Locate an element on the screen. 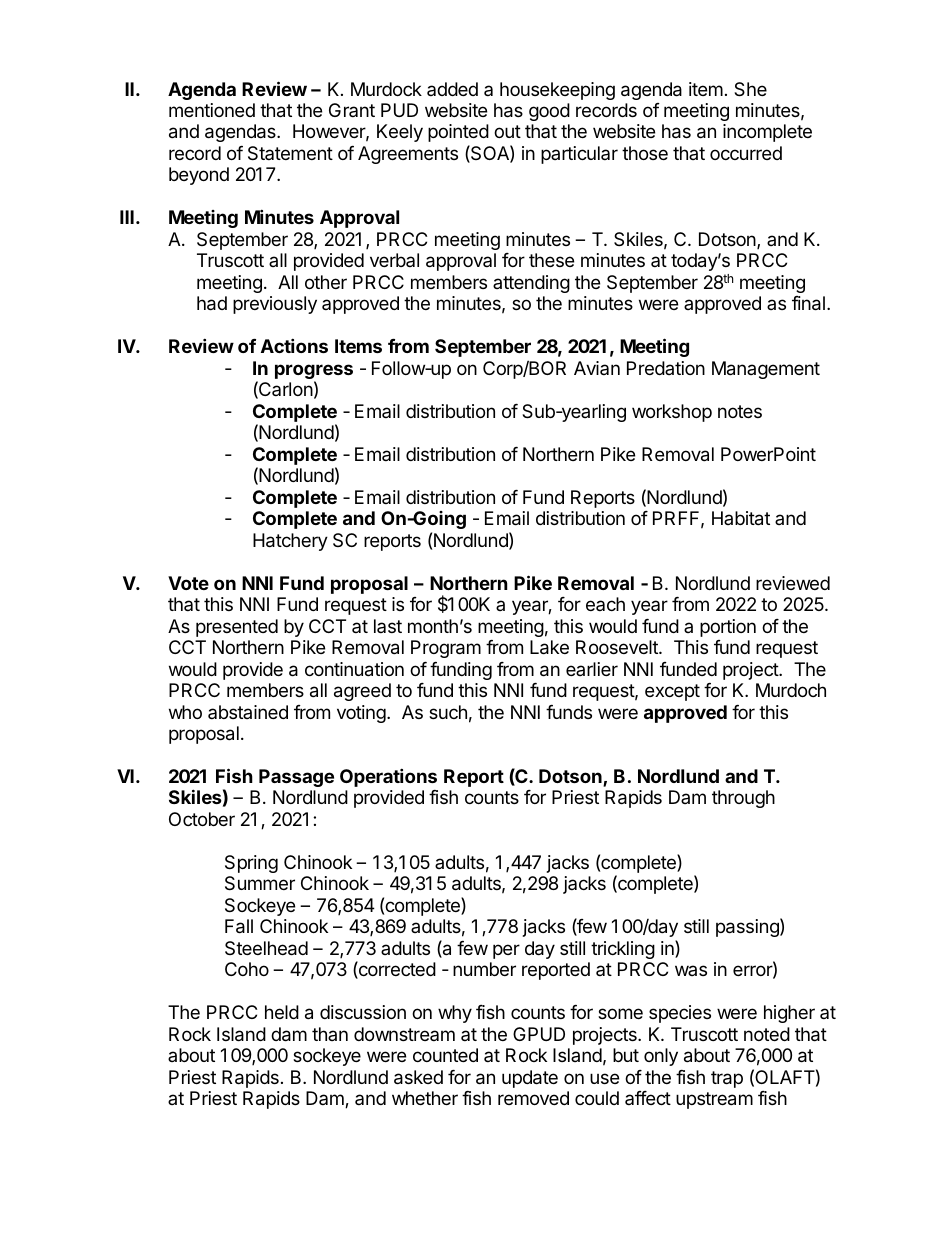 The height and width of the screenshot is (1233, 952). counted is located at coordinates (445, 1055).
